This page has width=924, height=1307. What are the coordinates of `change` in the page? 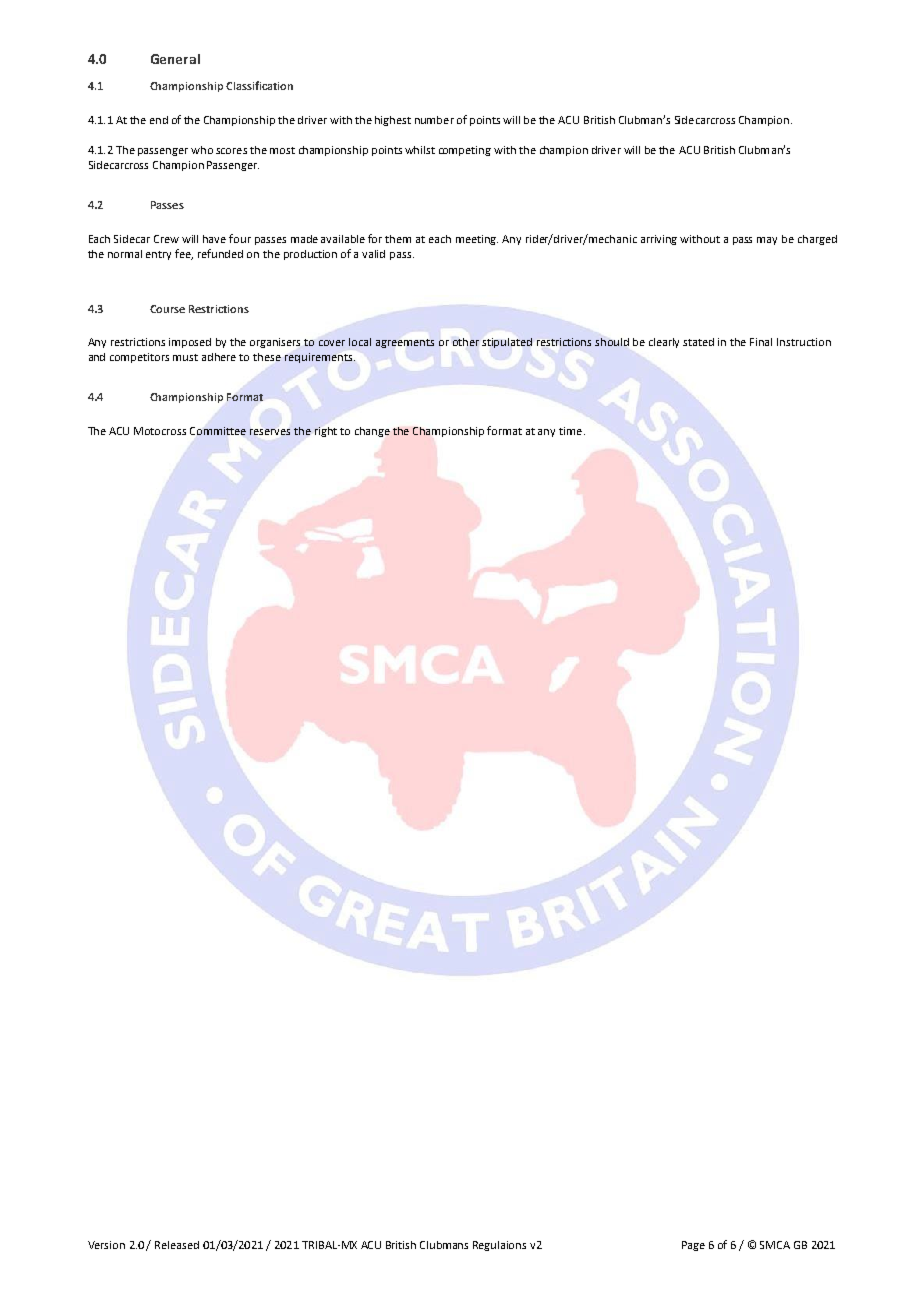 It's located at (372, 432).
